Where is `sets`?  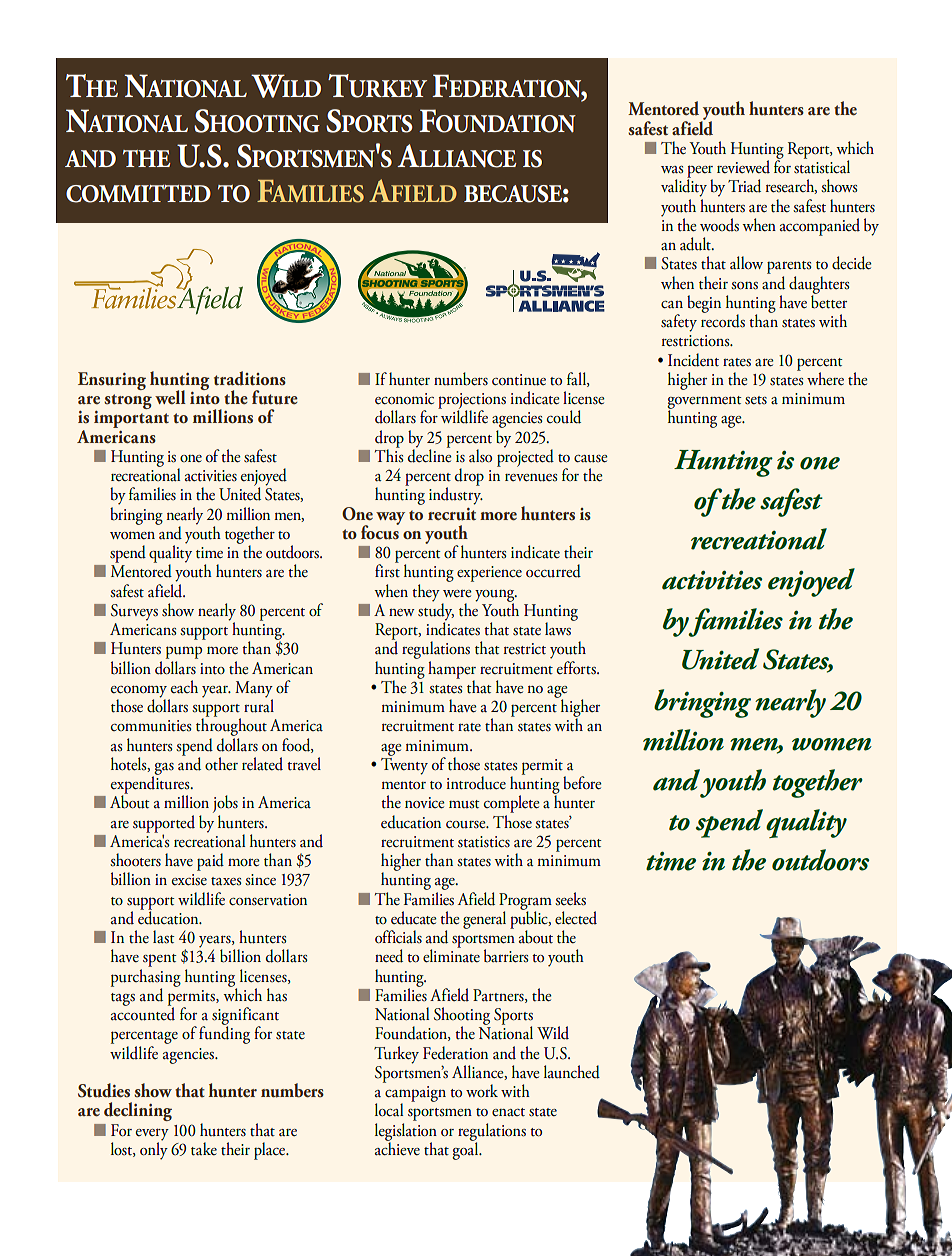
sets is located at coordinates (756, 400).
